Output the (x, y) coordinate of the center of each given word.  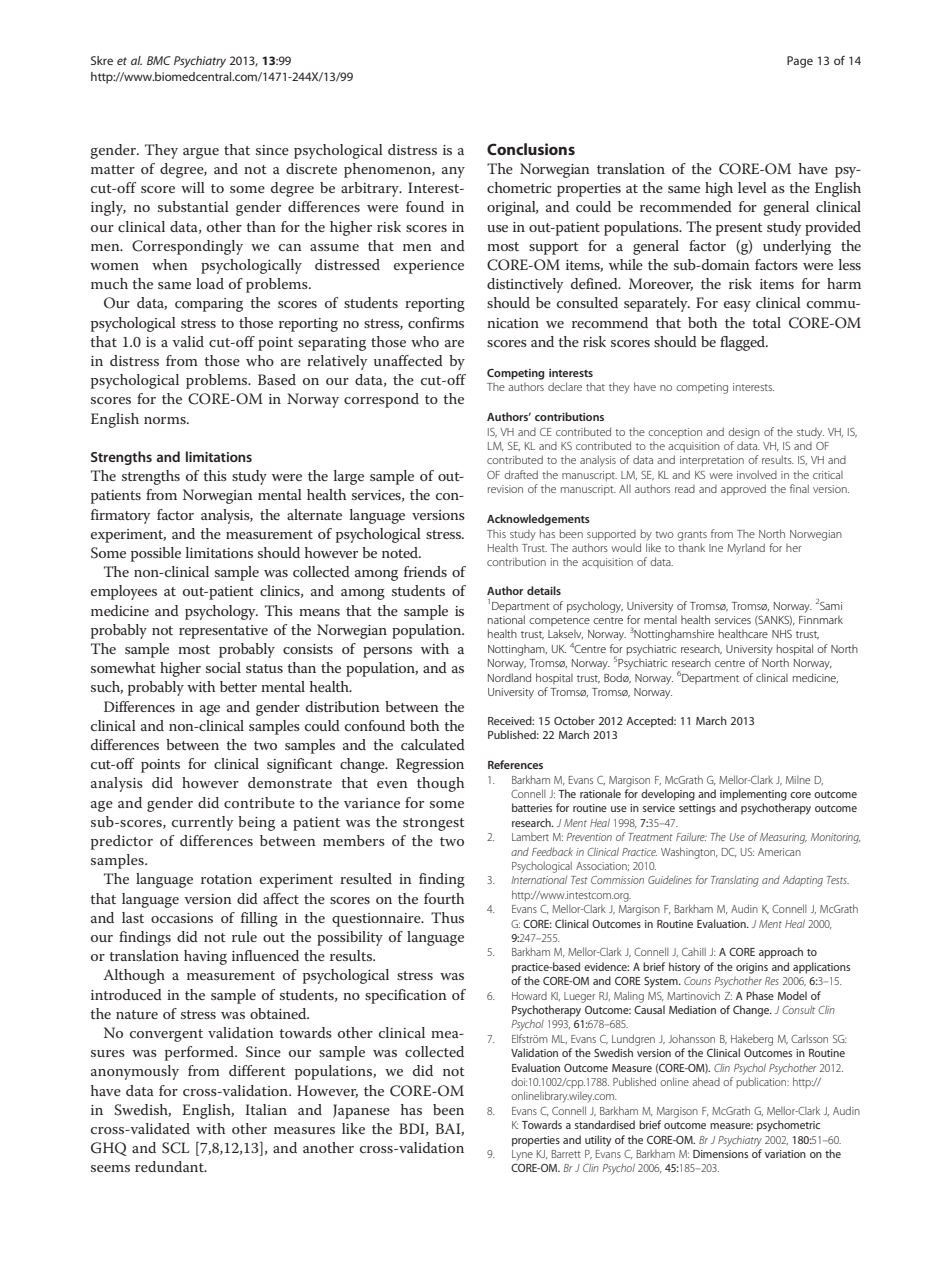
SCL (175, 1148)
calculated (433, 744)
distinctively (525, 285)
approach (781, 953)
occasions (182, 918)
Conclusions (531, 149)
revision (505, 489)
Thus (447, 917)
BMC (159, 60)
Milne (798, 780)
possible (156, 554)
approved (743, 489)
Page (800, 62)
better (238, 686)
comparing (209, 305)
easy (737, 306)
